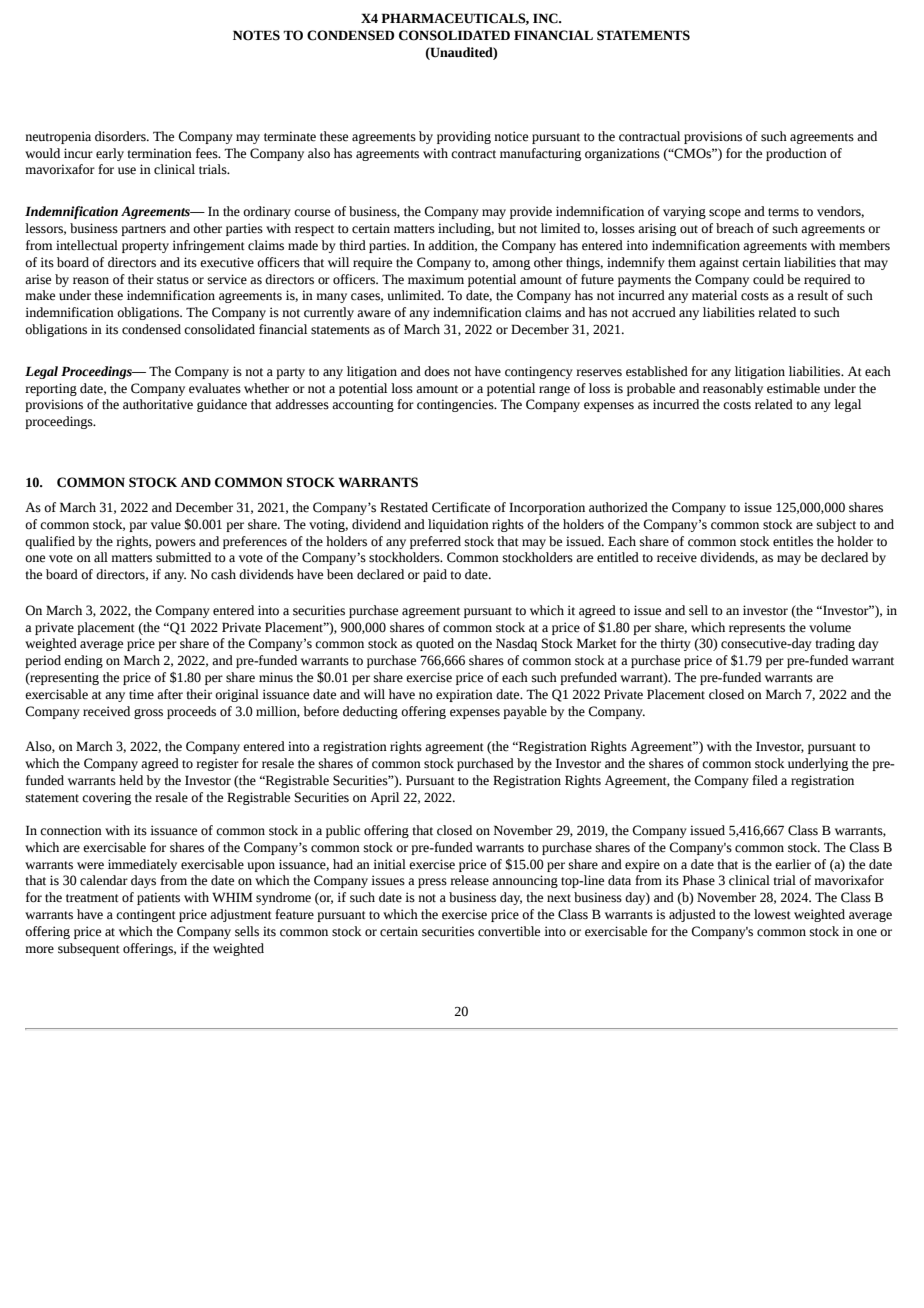 The height and width of the image is (1308, 924). What do you see at coordinates (461, 507) in the image?
I see `Certificate` at bounding box center [461, 507].
